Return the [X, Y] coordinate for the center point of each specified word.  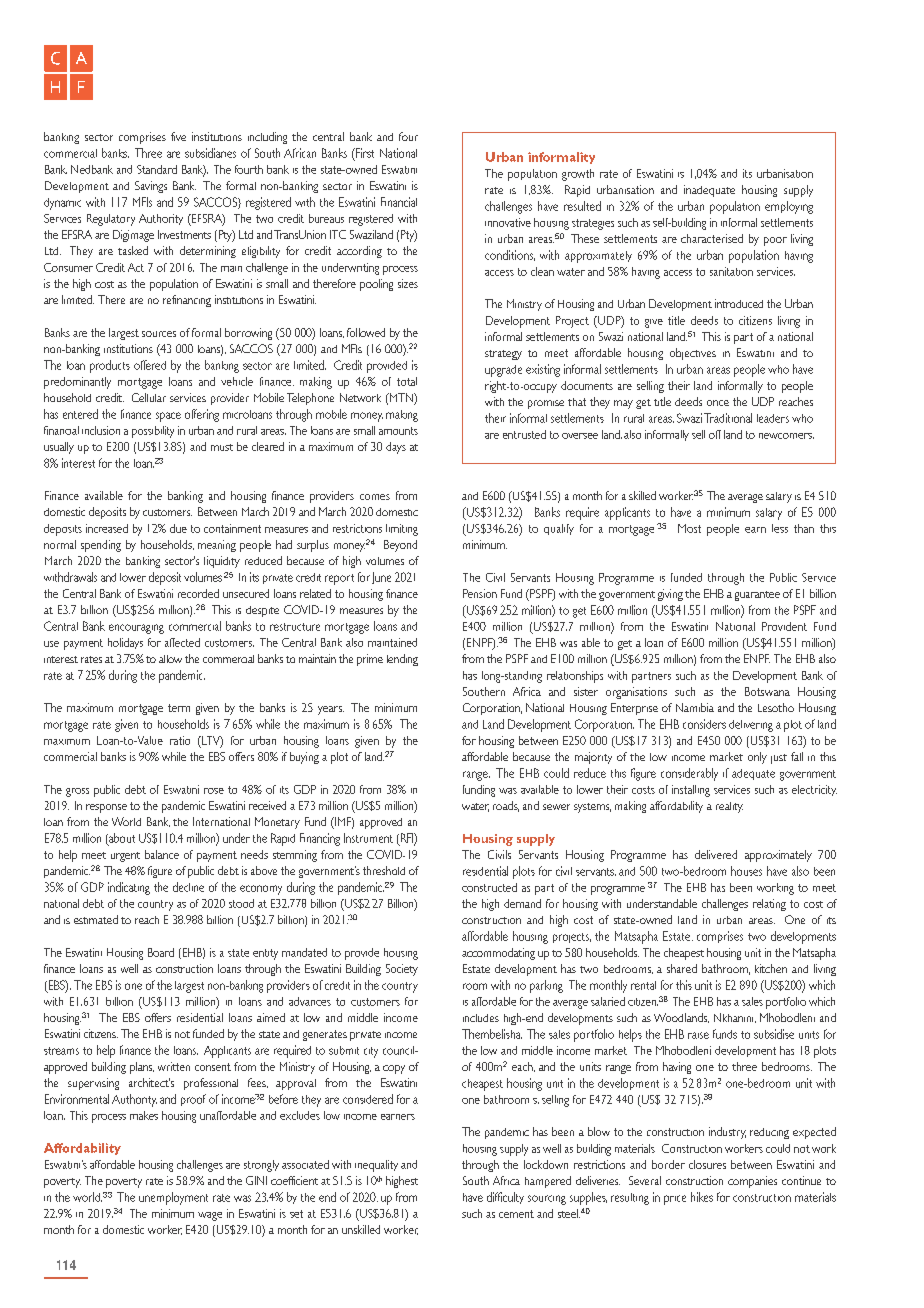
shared [682, 968]
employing [789, 207]
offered [150, 365]
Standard [157, 169]
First [364, 153]
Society [402, 970]
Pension [480, 593]
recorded [198, 593]
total [407, 381]
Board [161, 952]
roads [506, 806]
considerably [689, 774]
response [106, 808]
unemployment [173, 1198]
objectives [693, 354]
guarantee [757, 596]
